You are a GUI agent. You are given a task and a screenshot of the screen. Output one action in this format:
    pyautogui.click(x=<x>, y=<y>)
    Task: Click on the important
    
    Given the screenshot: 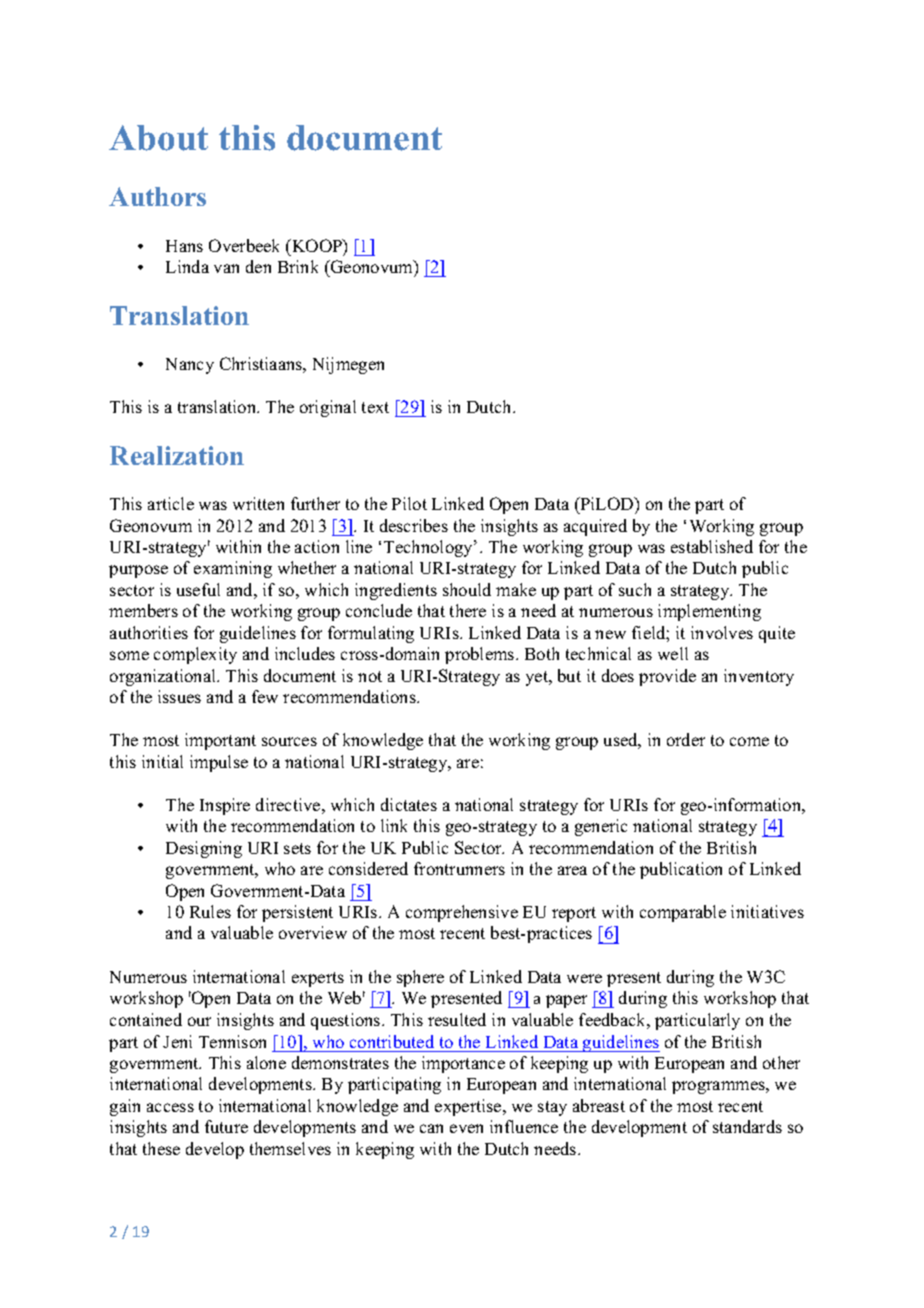 What is the action you would take?
    pyautogui.click(x=220, y=741)
